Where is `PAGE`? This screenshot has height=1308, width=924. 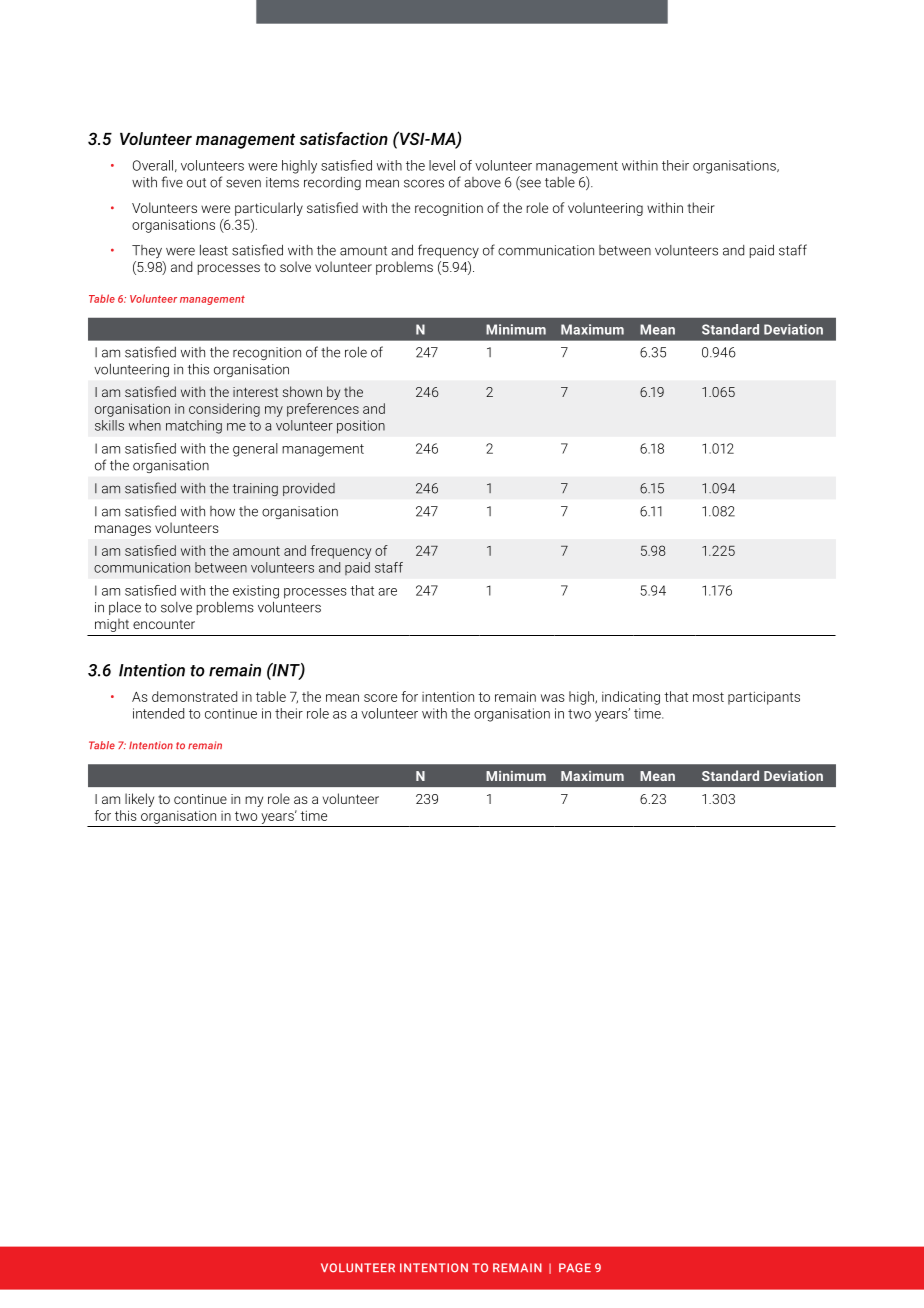
PAGE is located at coordinates (575, 1268).
